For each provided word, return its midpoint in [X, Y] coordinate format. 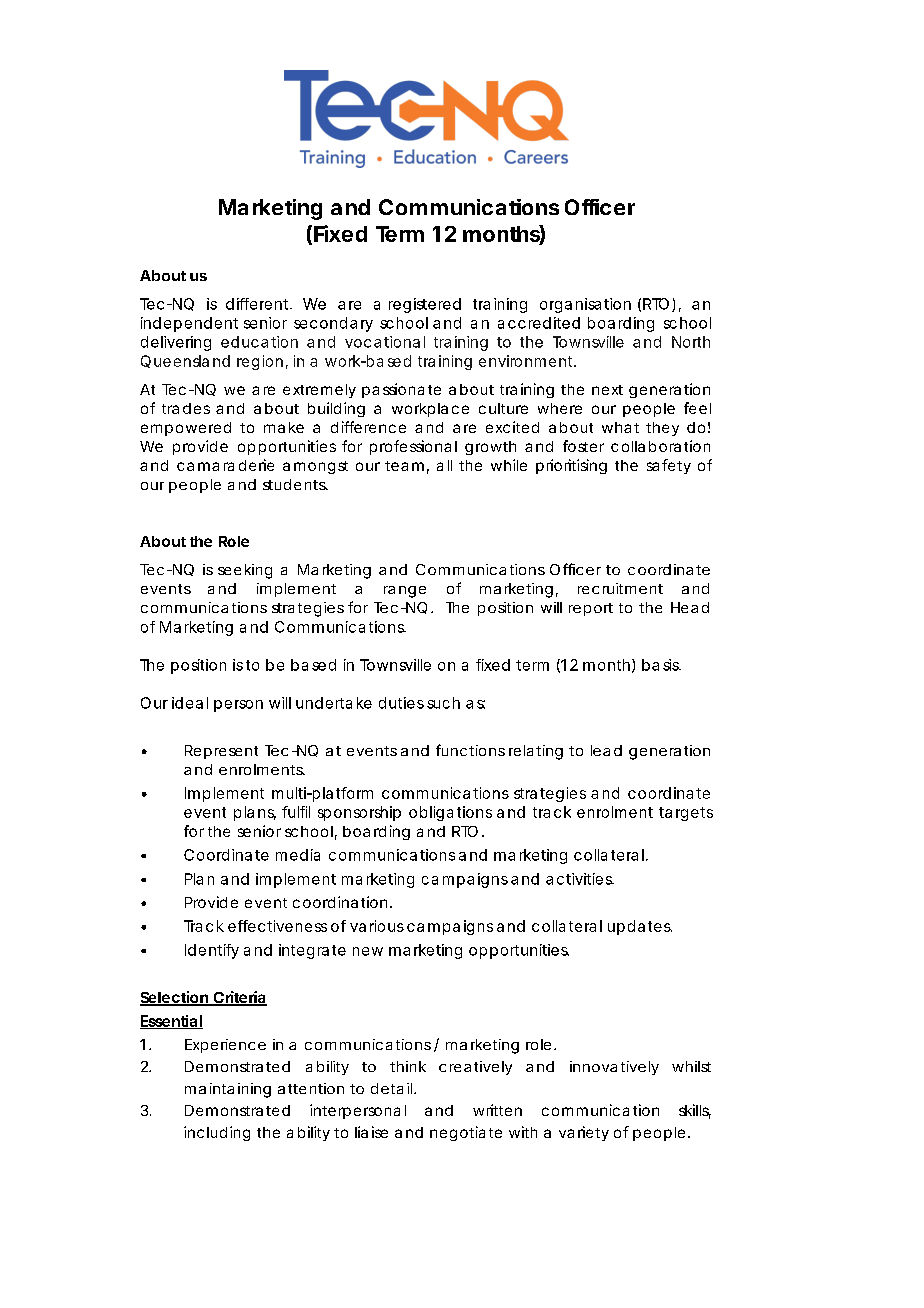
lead [606, 750]
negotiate [466, 1133]
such [443, 703]
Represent [221, 752]
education [259, 342]
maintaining [228, 1090]
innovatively [614, 1068]
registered [425, 305]
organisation [585, 305]
